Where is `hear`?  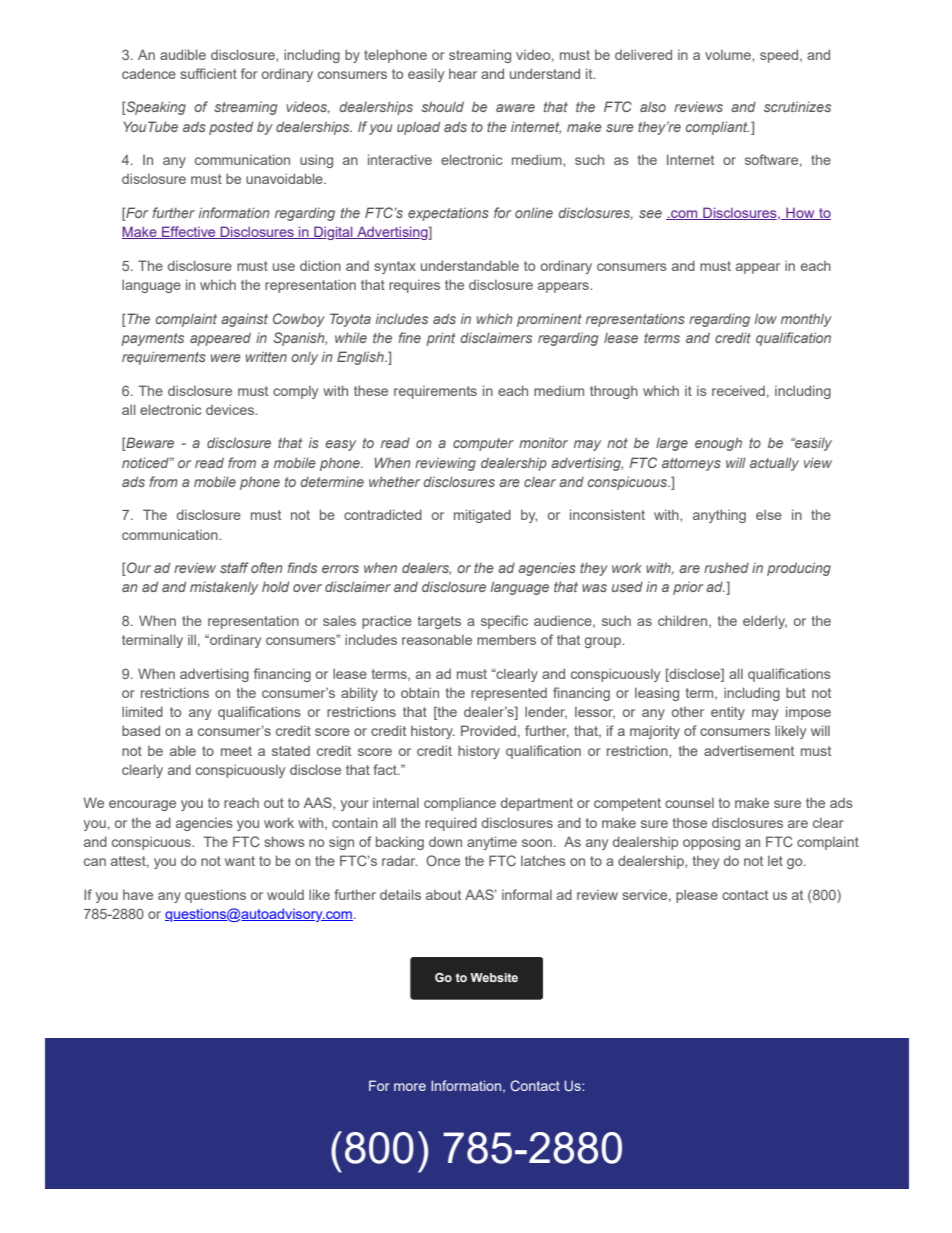 hear is located at coordinates (463, 74).
